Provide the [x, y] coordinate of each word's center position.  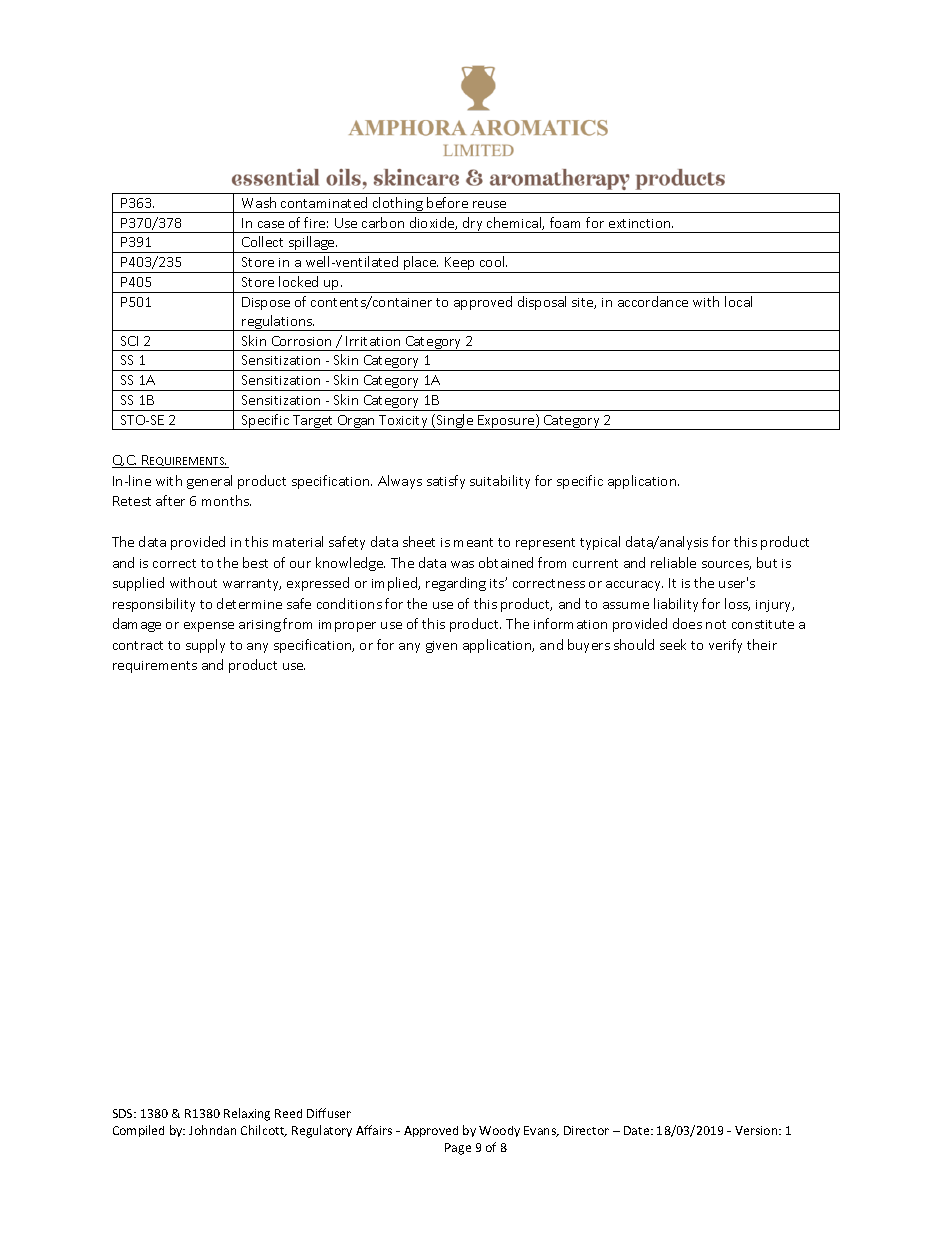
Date [638, 1130]
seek [673, 644]
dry [473, 225]
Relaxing [247, 1114]
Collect [262, 241]
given [441, 647]
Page [458, 1149]
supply [205, 646]
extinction [641, 223]
